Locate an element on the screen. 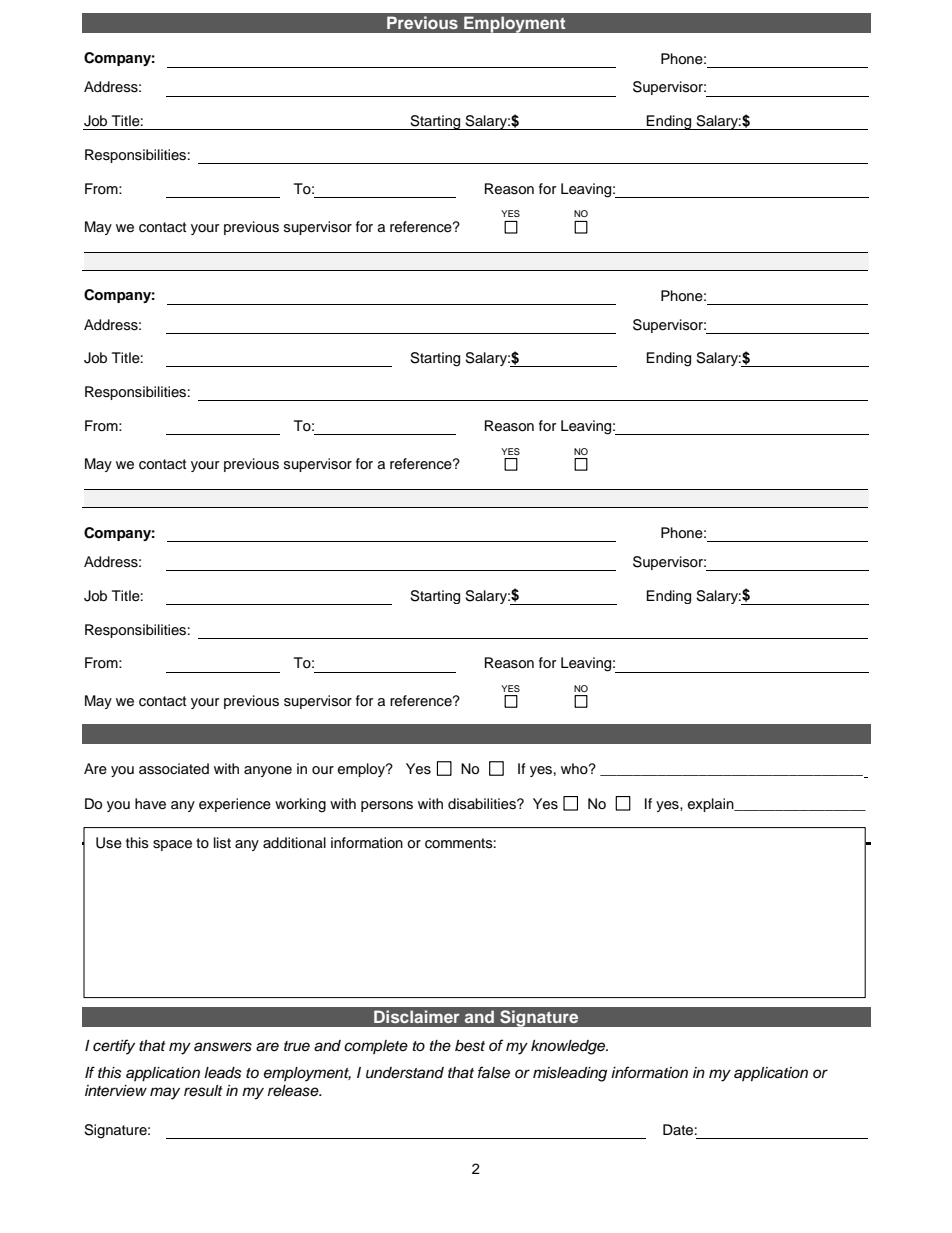 This screenshot has height=1233, width=952. release is located at coordinates (294, 1091).
